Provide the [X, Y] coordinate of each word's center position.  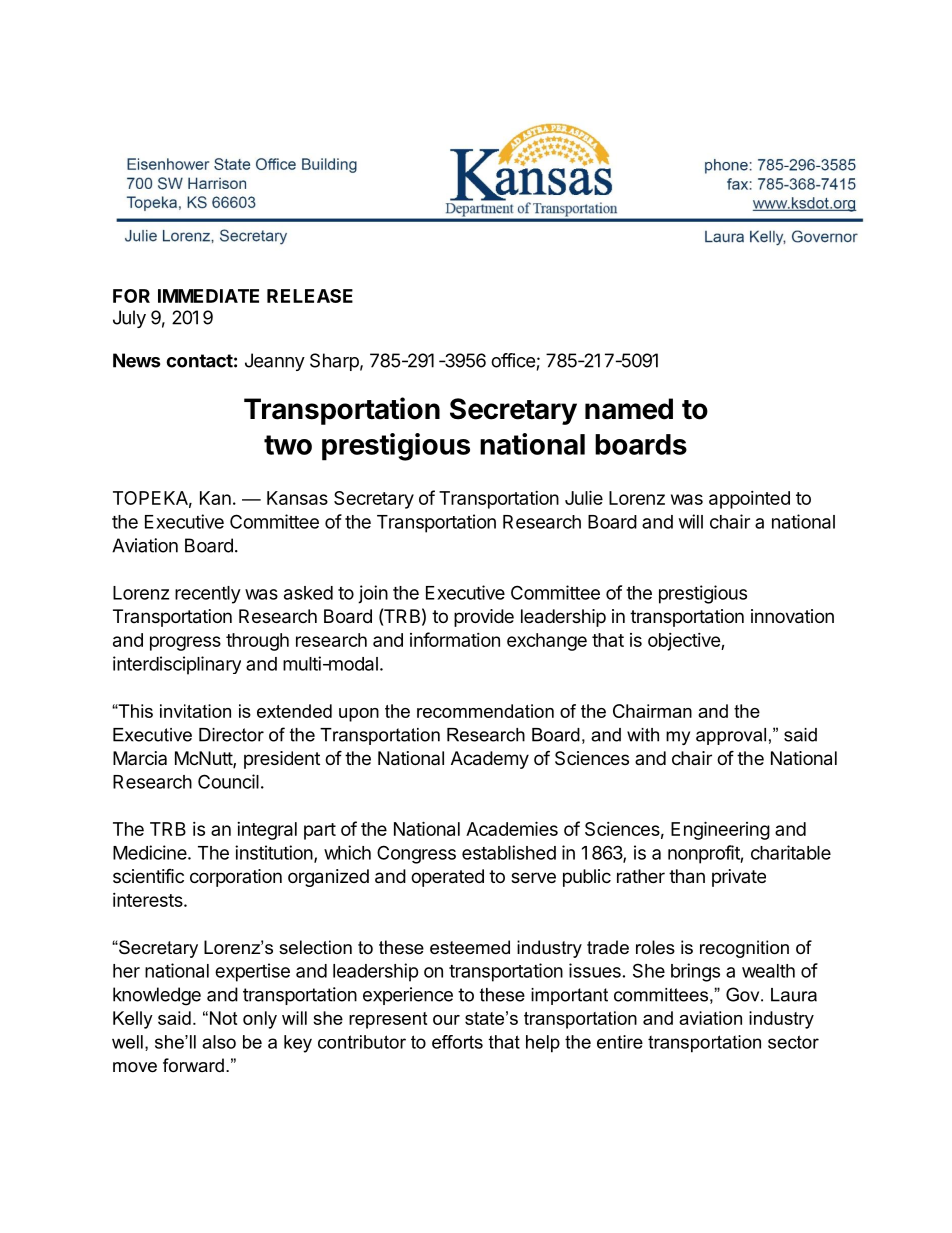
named [629, 409]
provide [484, 618]
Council [228, 781]
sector [793, 1042]
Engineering [720, 830]
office [513, 360]
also [219, 1042]
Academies [512, 828]
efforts [457, 1042]
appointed [749, 500]
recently [208, 595]
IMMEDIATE [208, 296]
